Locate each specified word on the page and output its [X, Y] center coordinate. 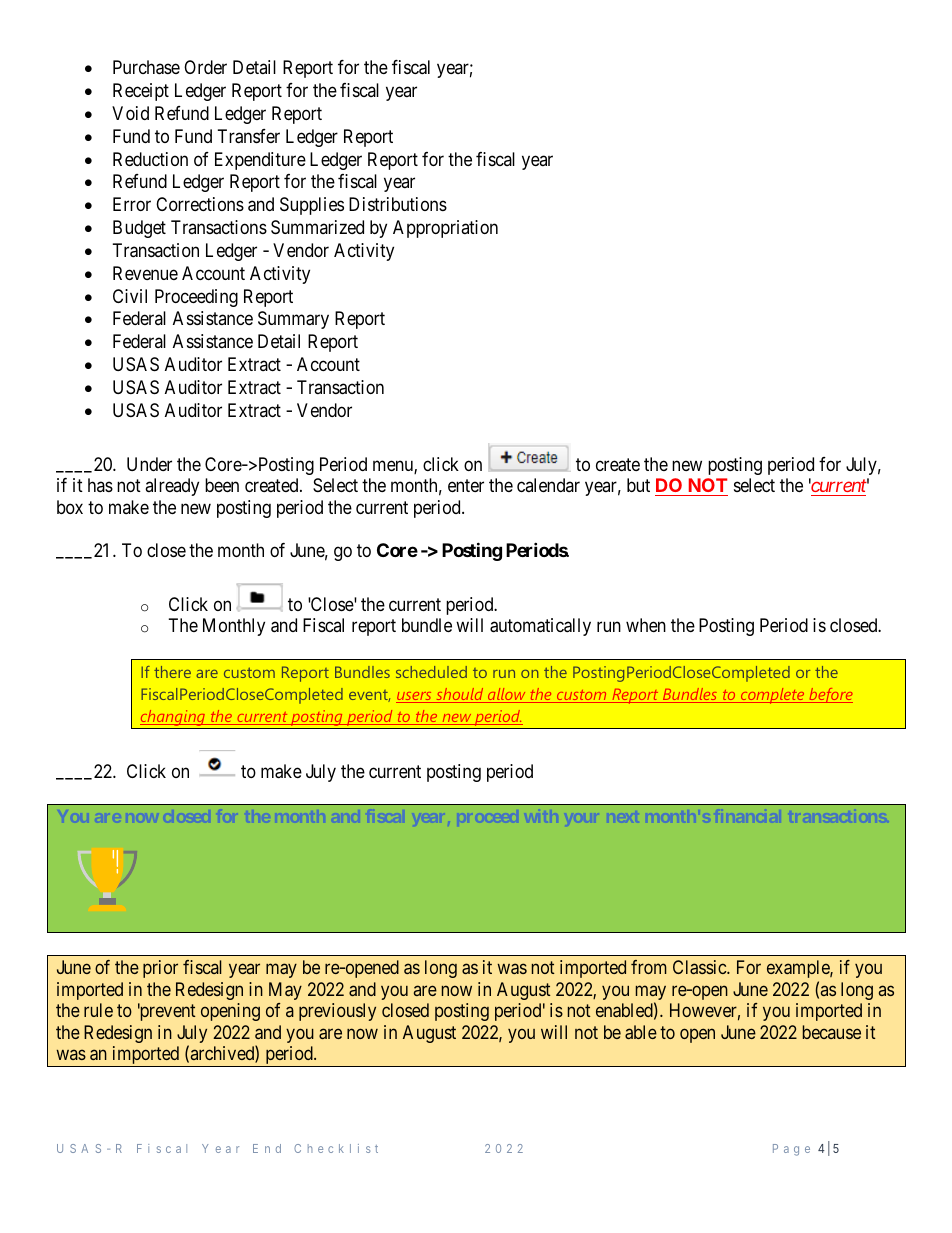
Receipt [141, 92]
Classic [700, 967]
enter [466, 485]
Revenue [145, 273]
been [222, 485]
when [646, 625]
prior [160, 969]
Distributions [398, 204]
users [415, 697]
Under [149, 464]
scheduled [431, 672]
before [830, 695]
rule [98, 1010]
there [172, 672]
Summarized [317, 227]
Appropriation [445, 229]
